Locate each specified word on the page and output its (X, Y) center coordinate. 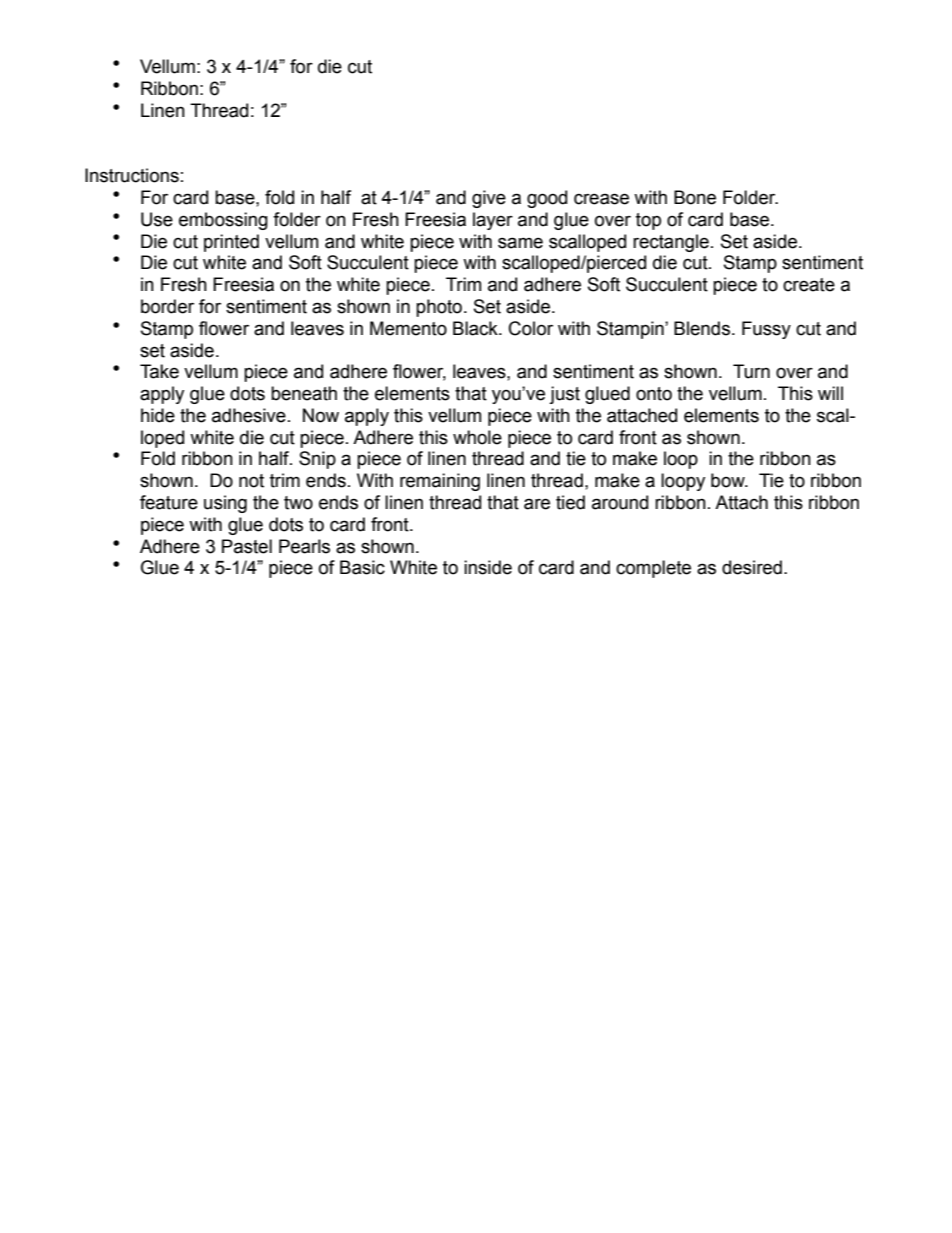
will (830, 393)
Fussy (766, 330)
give (489, 199)
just (564, 395)
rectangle (671, 243)
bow (729, 480)
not (251, 481)
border (167, 306)
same (520, 243)
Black (476, 328)
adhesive (249, 415)
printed (231, 243)
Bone (695, 197)
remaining (440, 482)
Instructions (132, 175)
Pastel (247, 546)
